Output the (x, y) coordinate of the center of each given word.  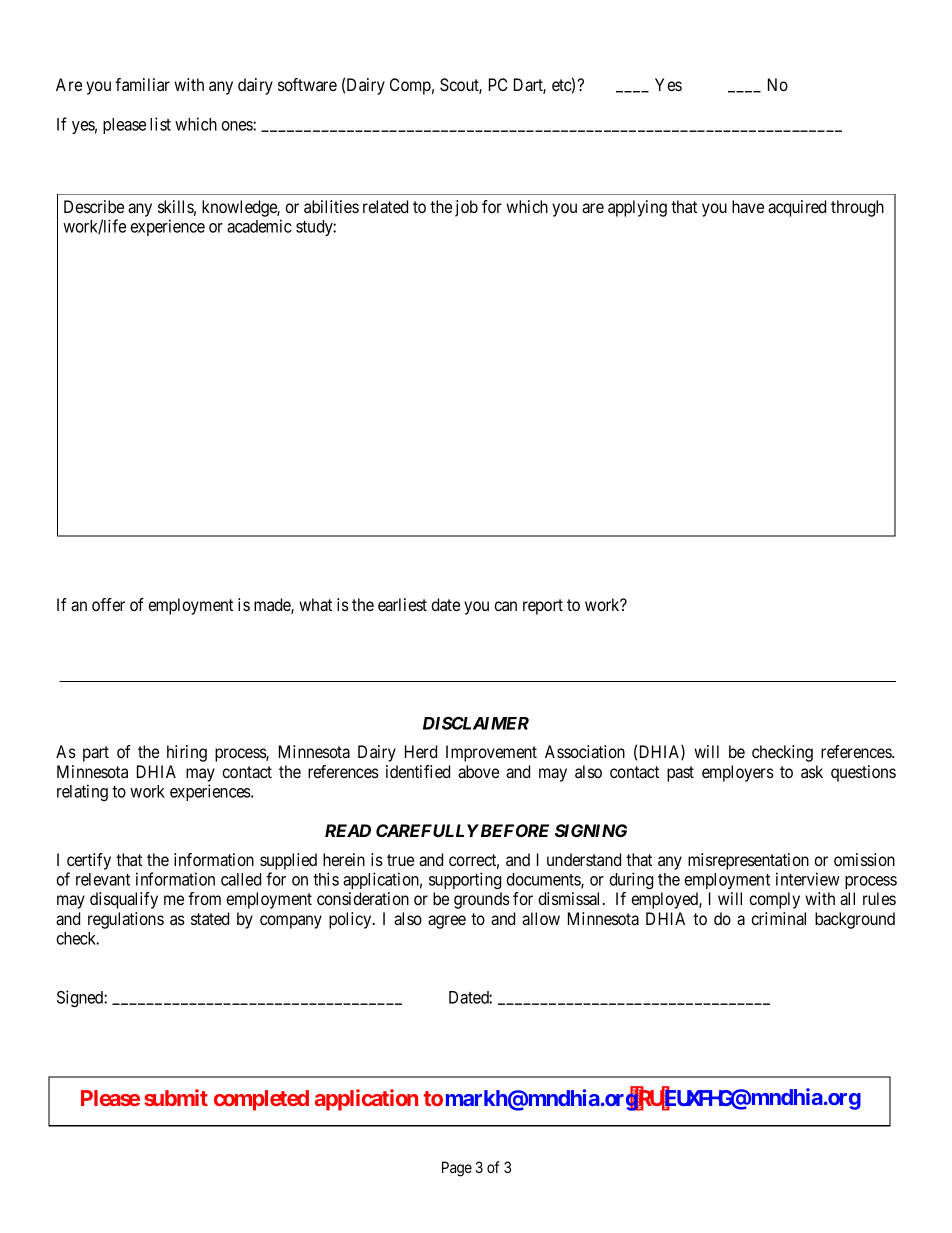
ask (812, 771)
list (160, 124)
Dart (530, 86)
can (505, 606)
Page (457, 1169)
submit (176, 1097)
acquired (797, 208)
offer (108, 604)
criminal (778, 918)
